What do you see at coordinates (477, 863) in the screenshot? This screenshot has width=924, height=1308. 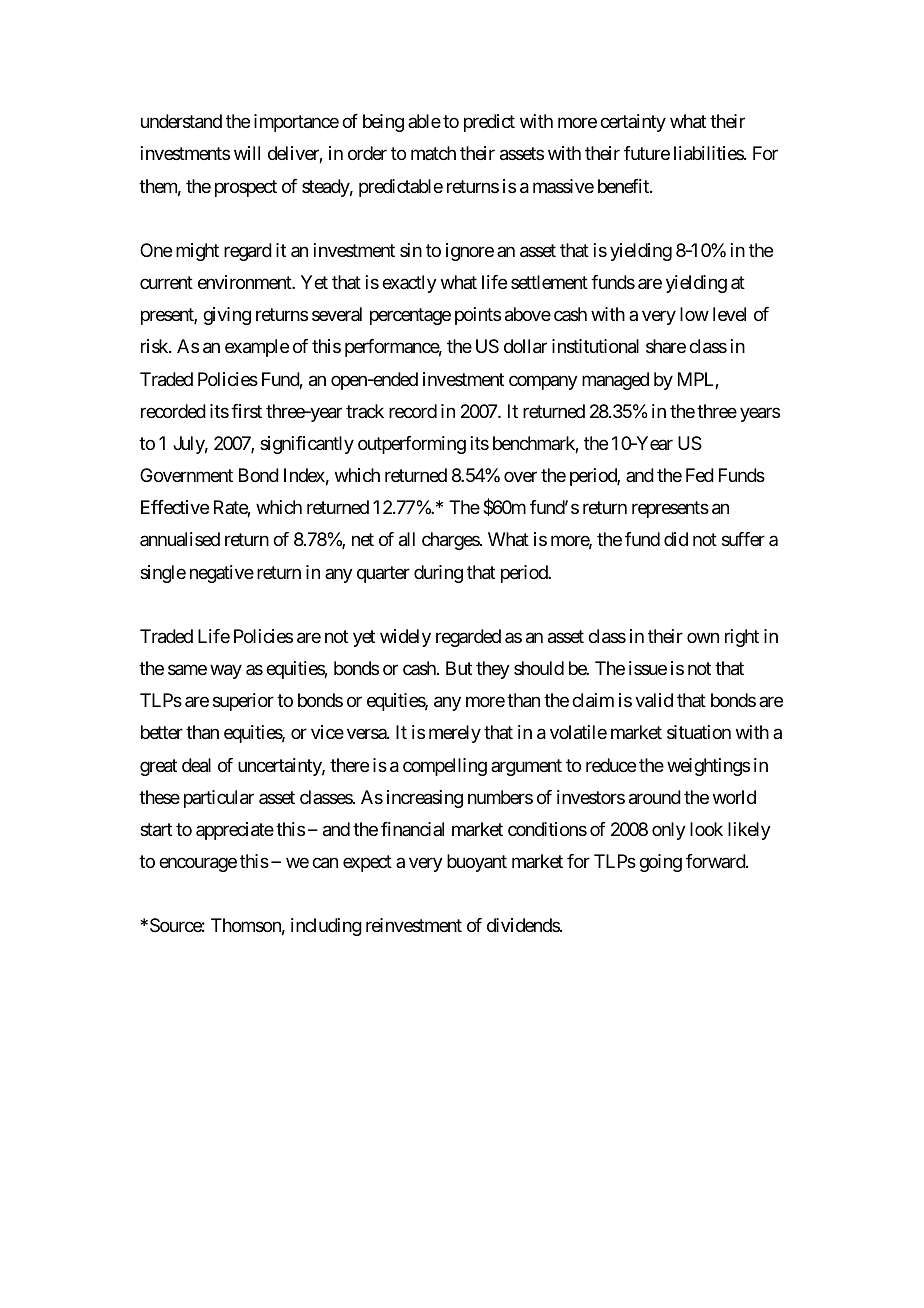 I see `buoyant` at bounding box center [477, 863].
